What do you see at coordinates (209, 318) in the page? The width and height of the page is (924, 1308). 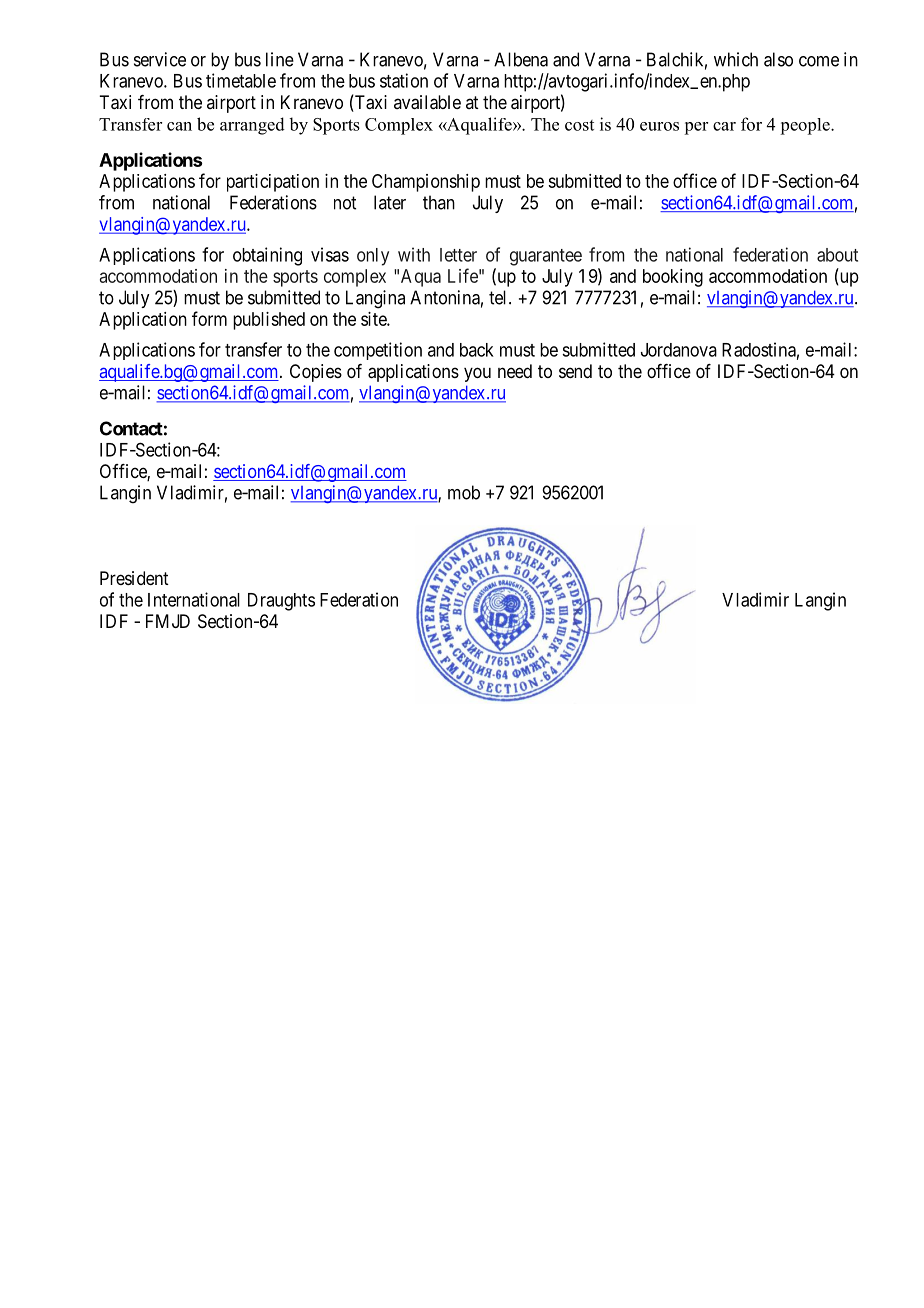 I see `form` at bounding box center [209, 318].
